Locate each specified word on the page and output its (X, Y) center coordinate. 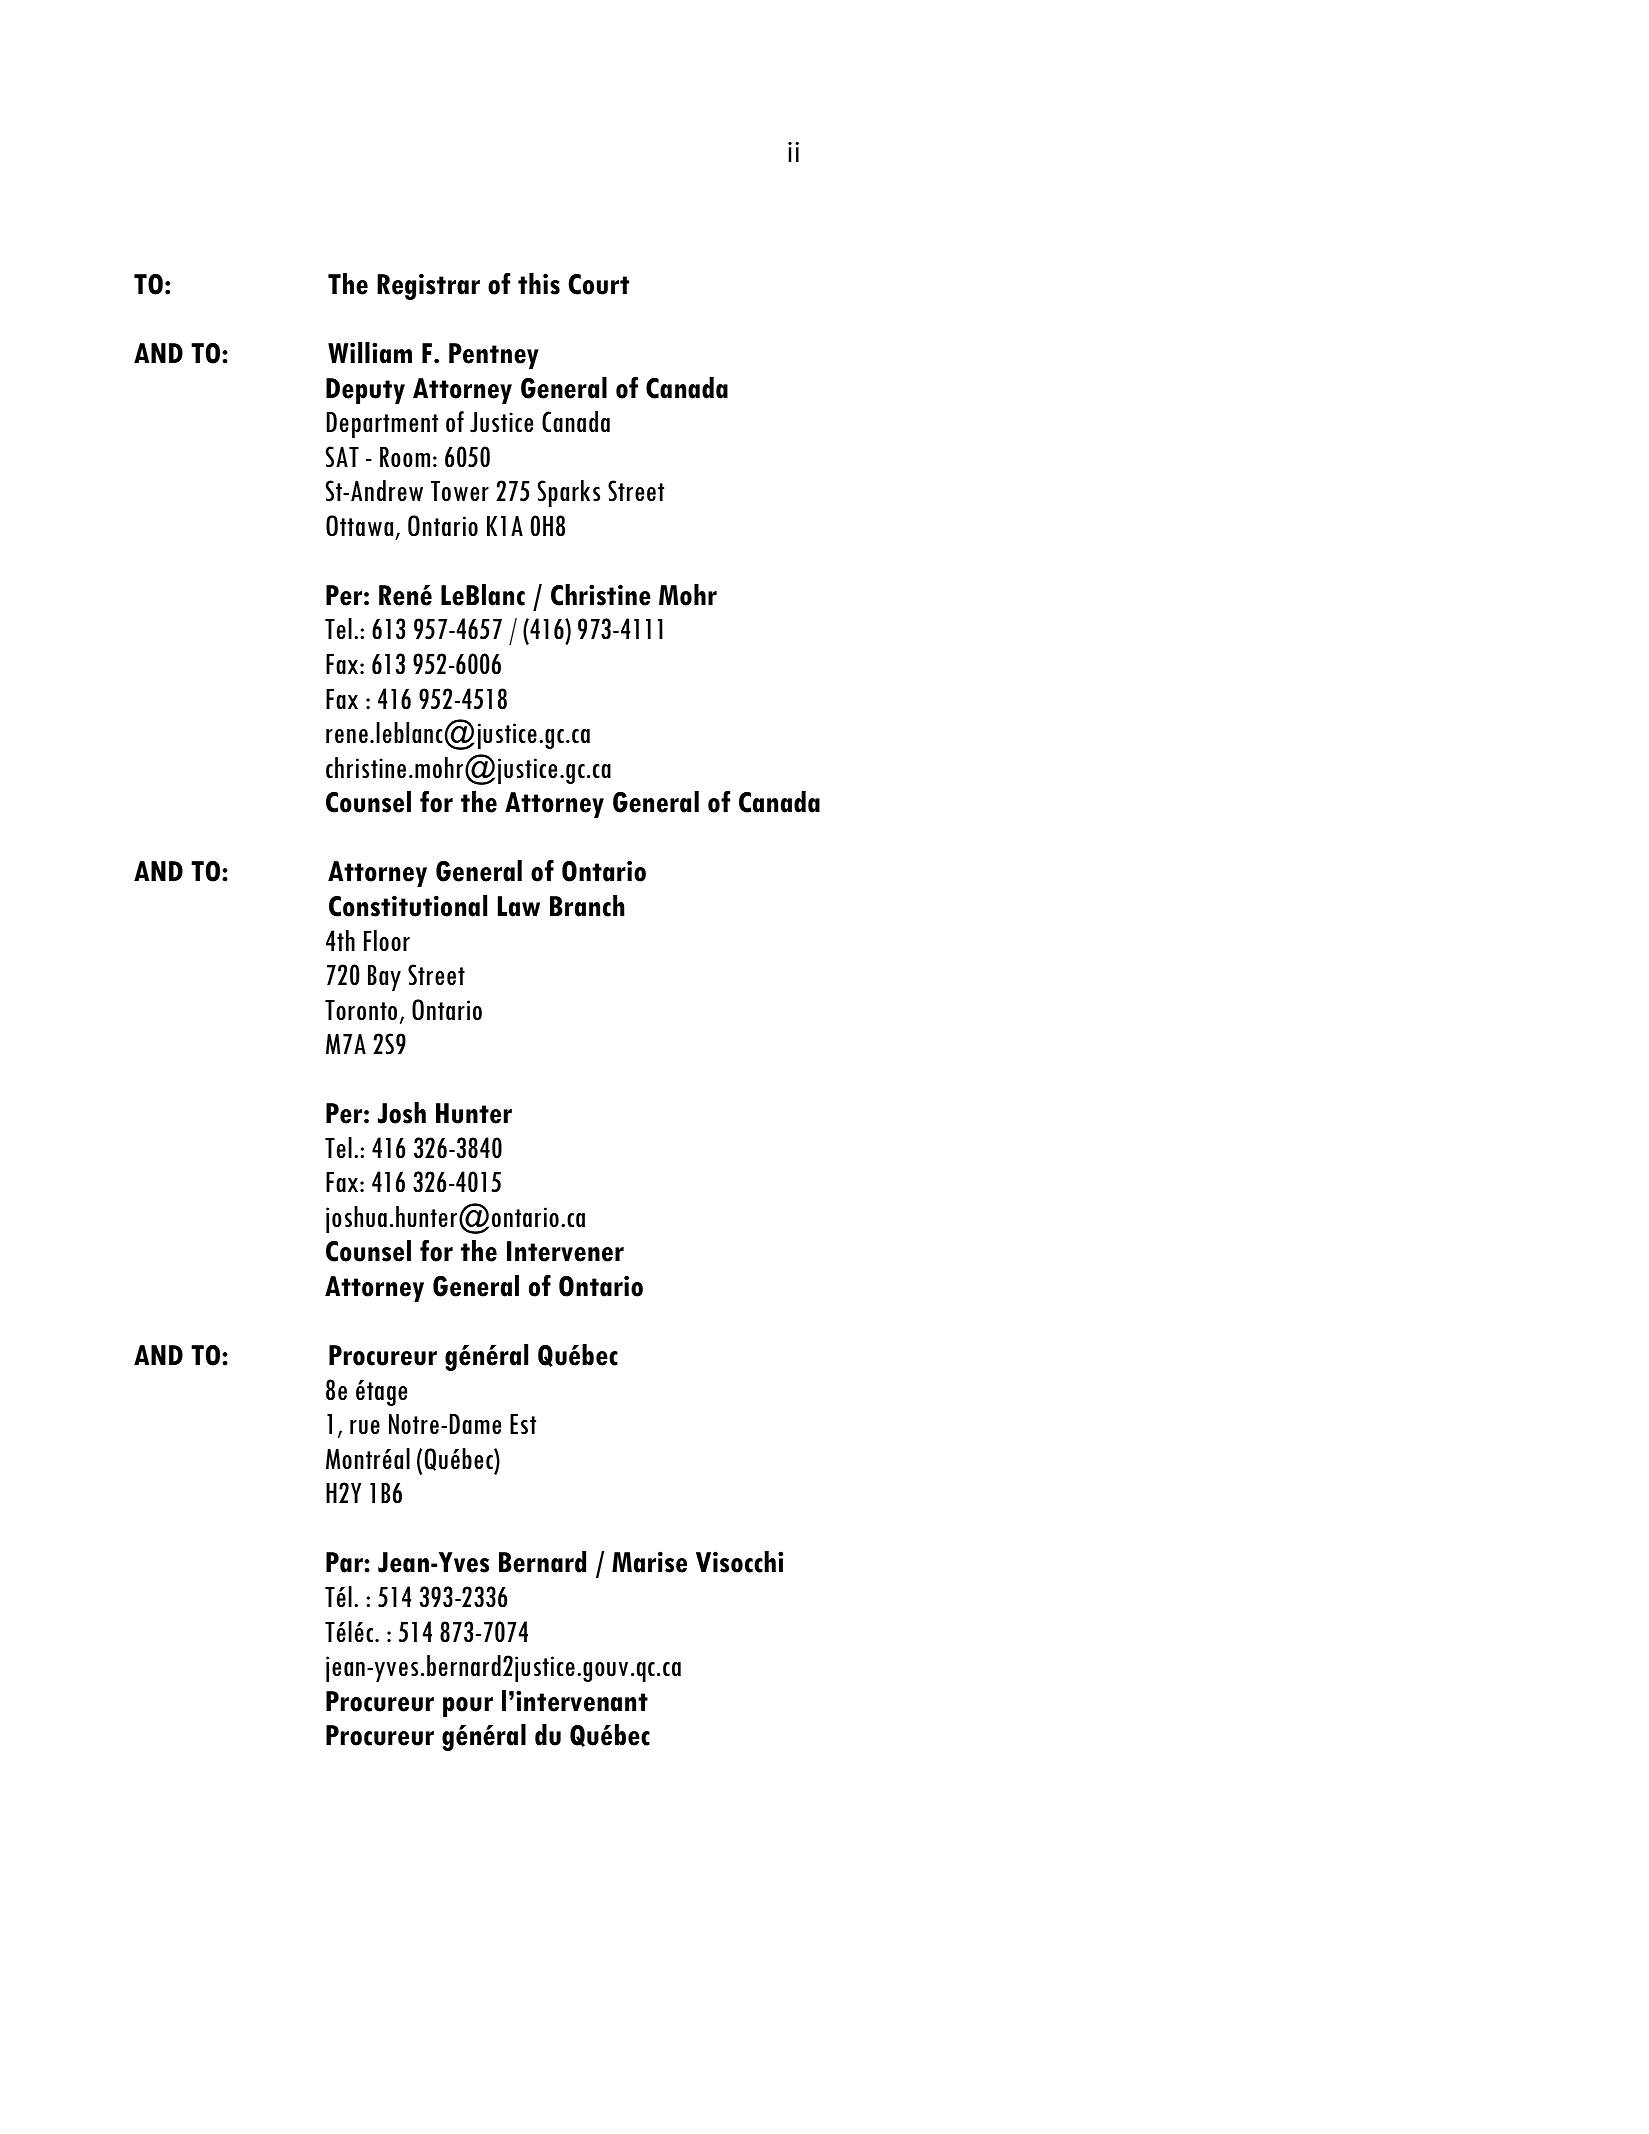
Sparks (569, 493)
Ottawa (359, 525)
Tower (460, 491)
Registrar (428, 286)
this (539, 284)
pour (468, 1707)
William (370, 353)
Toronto (361, 1010)
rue (365, 1427)
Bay (384, 978)
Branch (587, 906)
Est (523, 1424)
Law (519, 906)
